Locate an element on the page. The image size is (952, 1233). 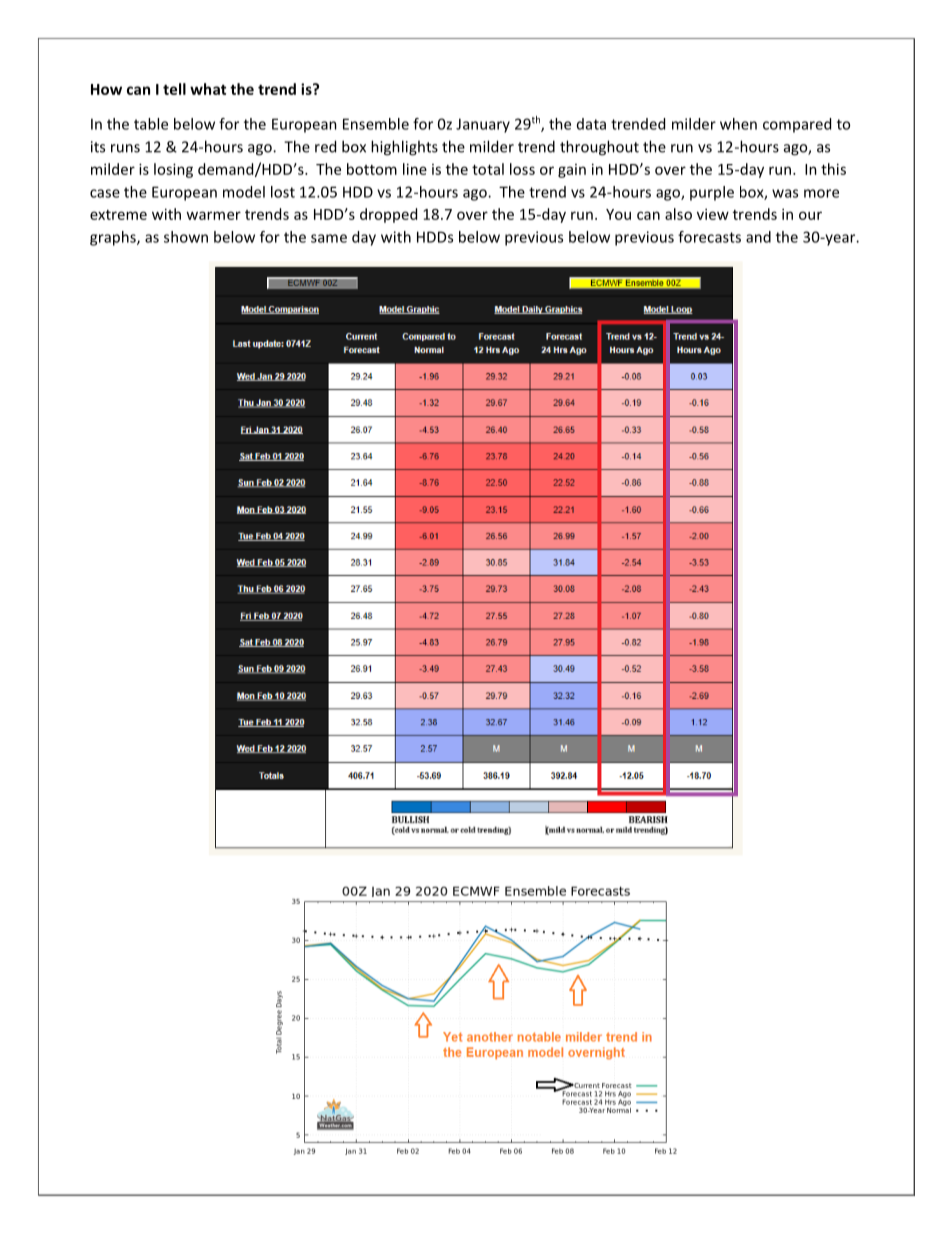
purple is located at coordinates (712, 193).
